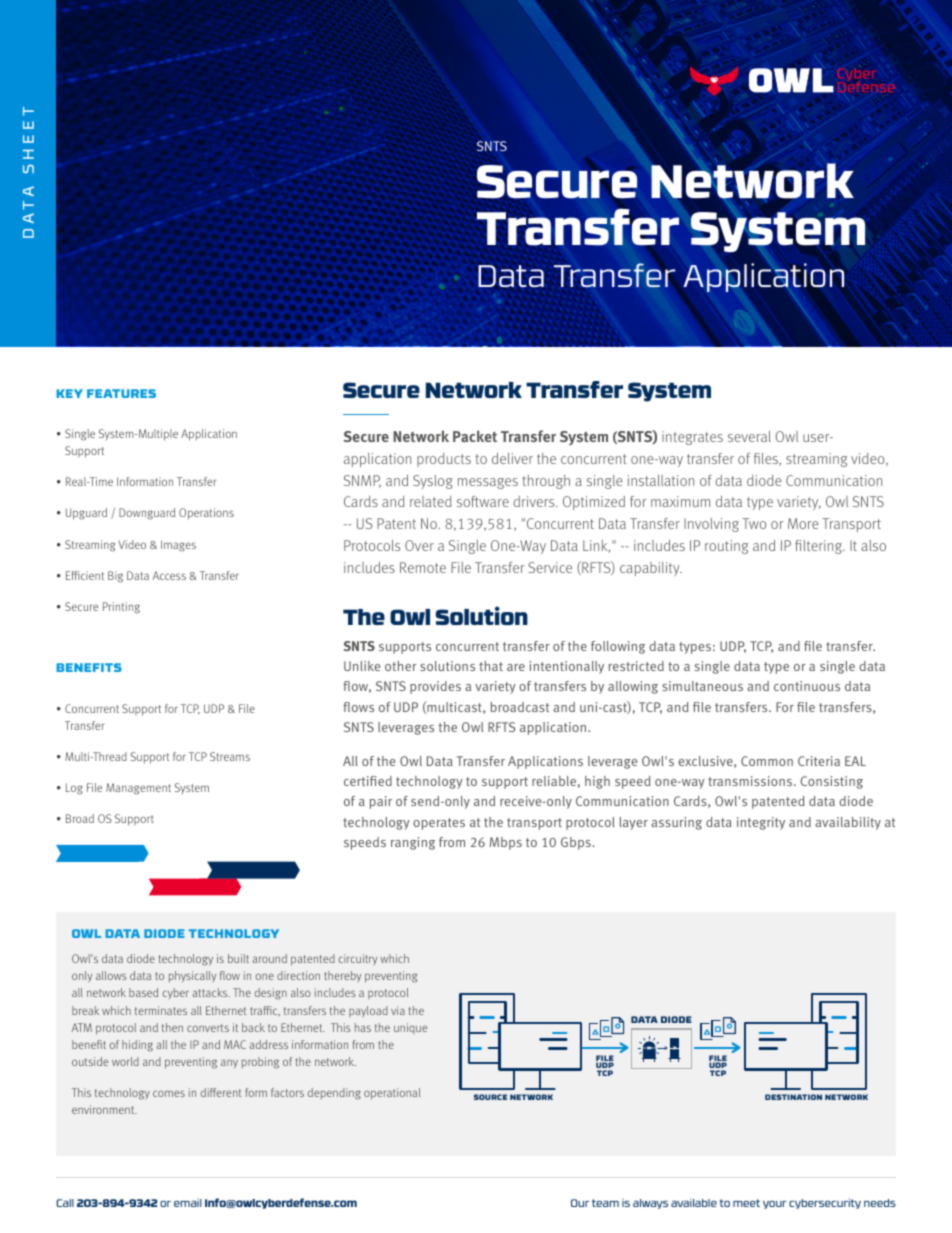 The image size is (952, 1233). Describe the element at coordinates (793, 1097) in the document. I see `DESTINATION` at that location.
